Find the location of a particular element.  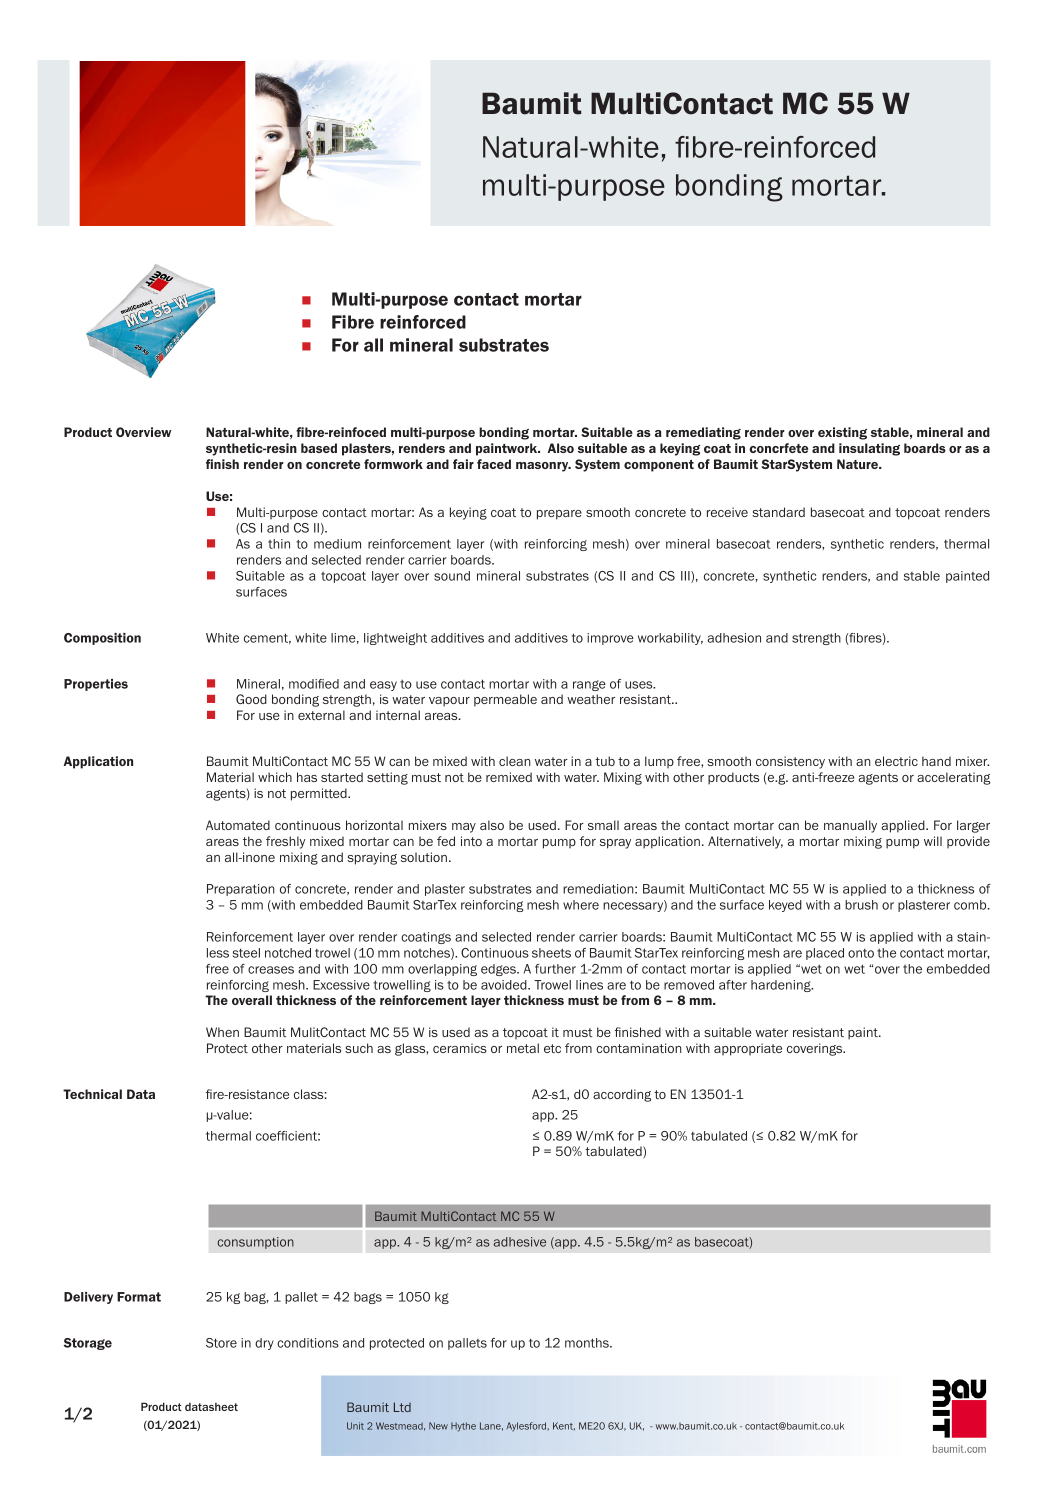

Store is located at coordinates (221, 1343).
